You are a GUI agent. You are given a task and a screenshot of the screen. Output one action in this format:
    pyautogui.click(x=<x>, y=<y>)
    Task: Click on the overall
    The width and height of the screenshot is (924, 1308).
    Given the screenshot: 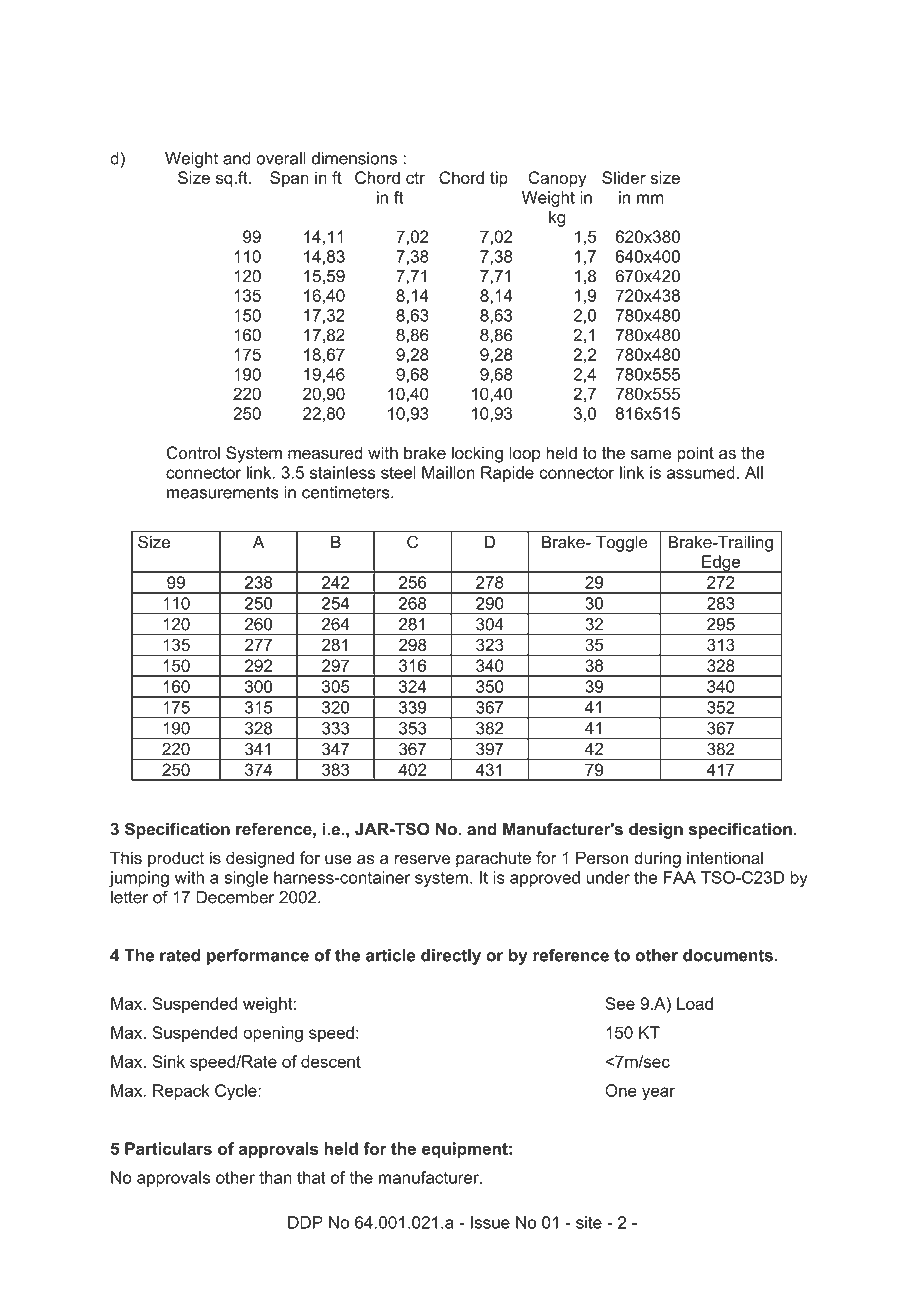 What is the action you would take?
    pyautogui.click(x=281, y=158)
